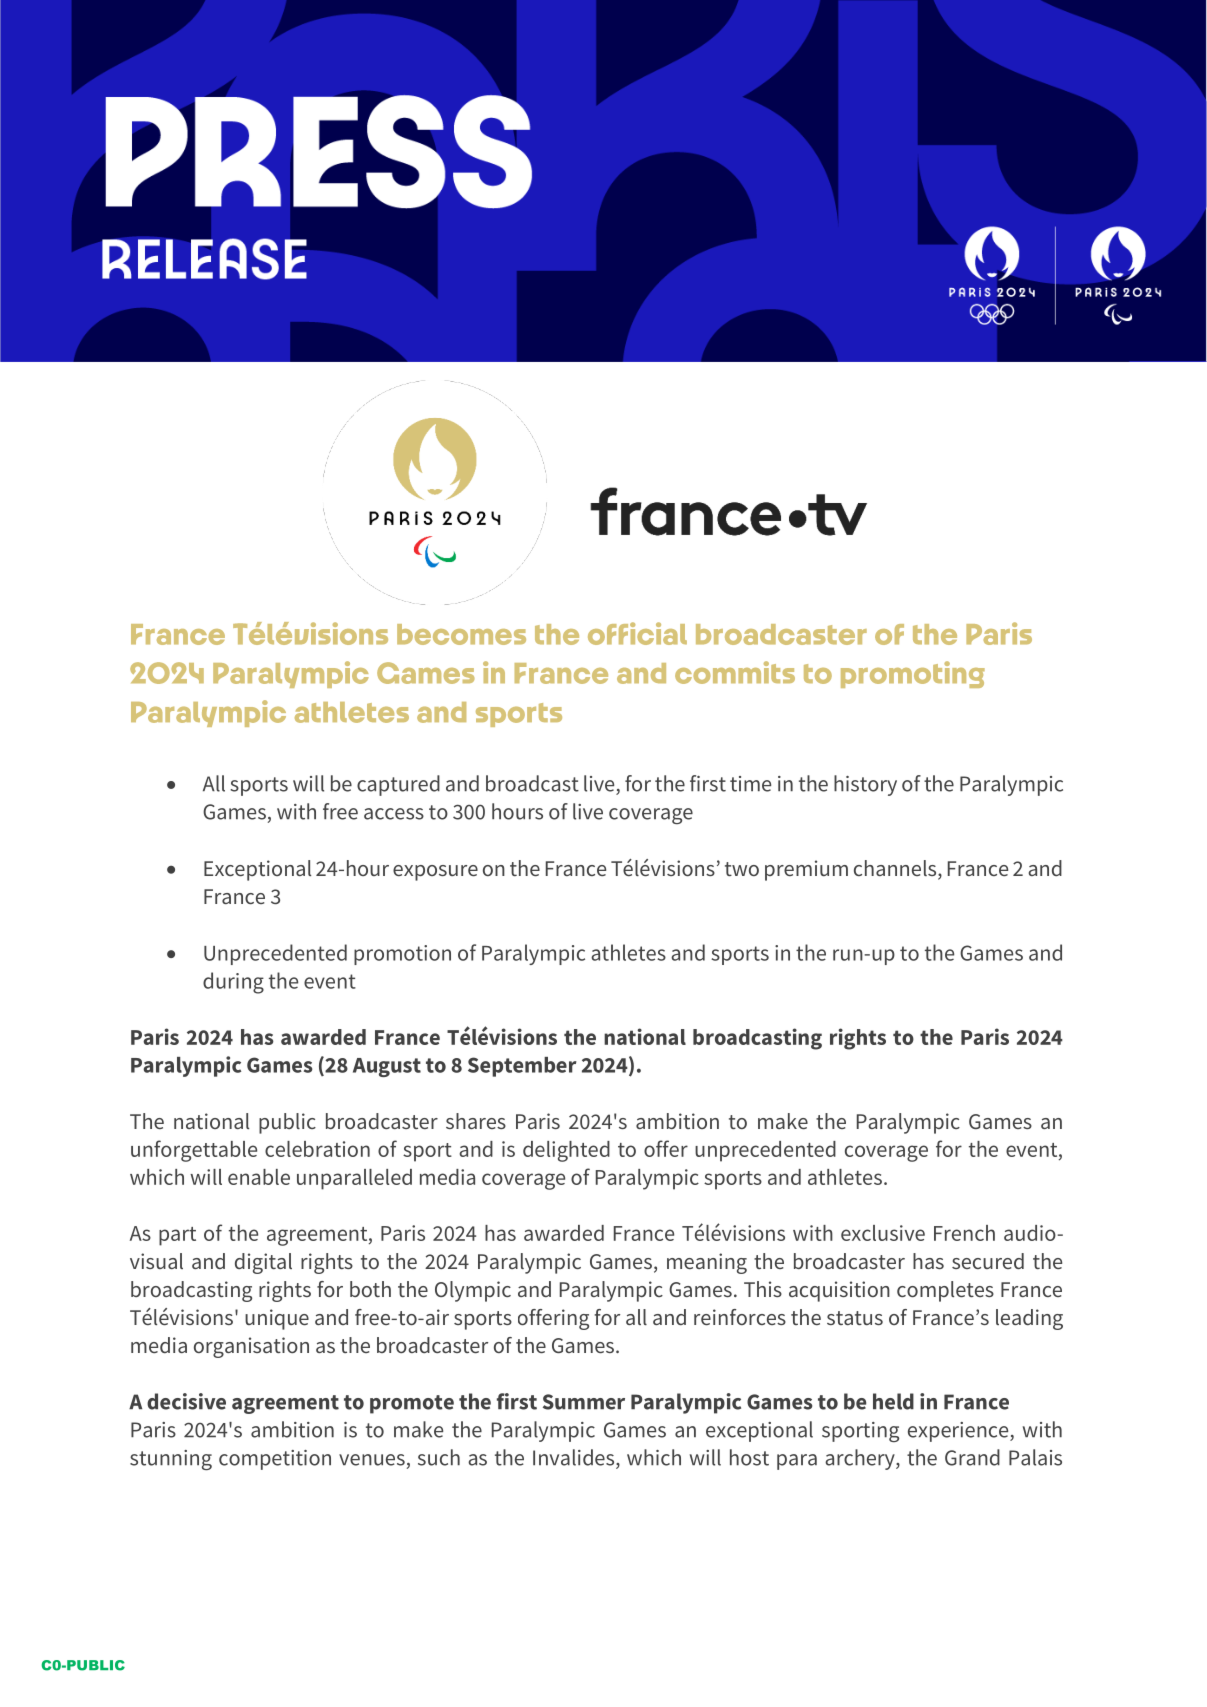  I want to click on Invalides, so click(575, 1458).
